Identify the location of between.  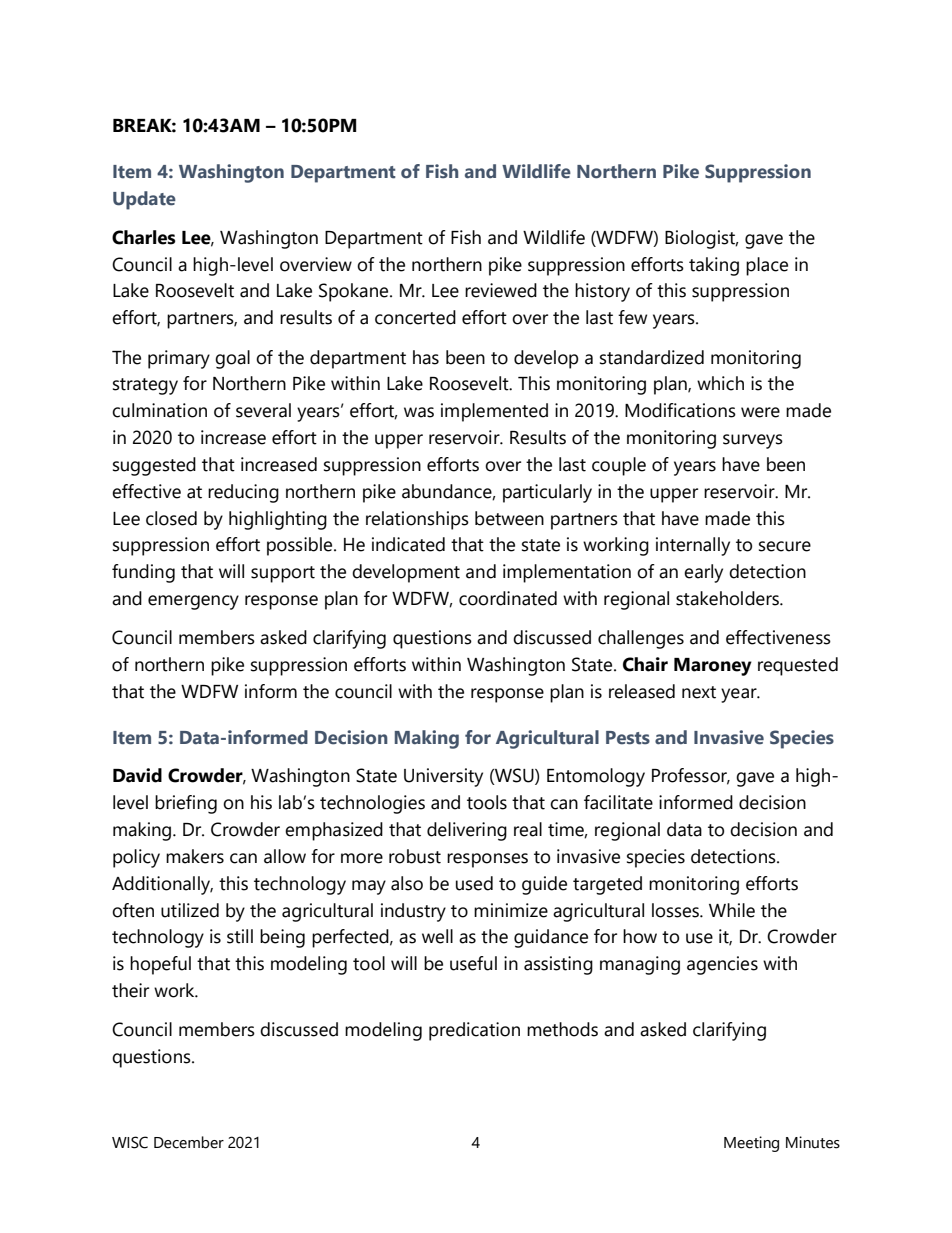
(509, 518).
